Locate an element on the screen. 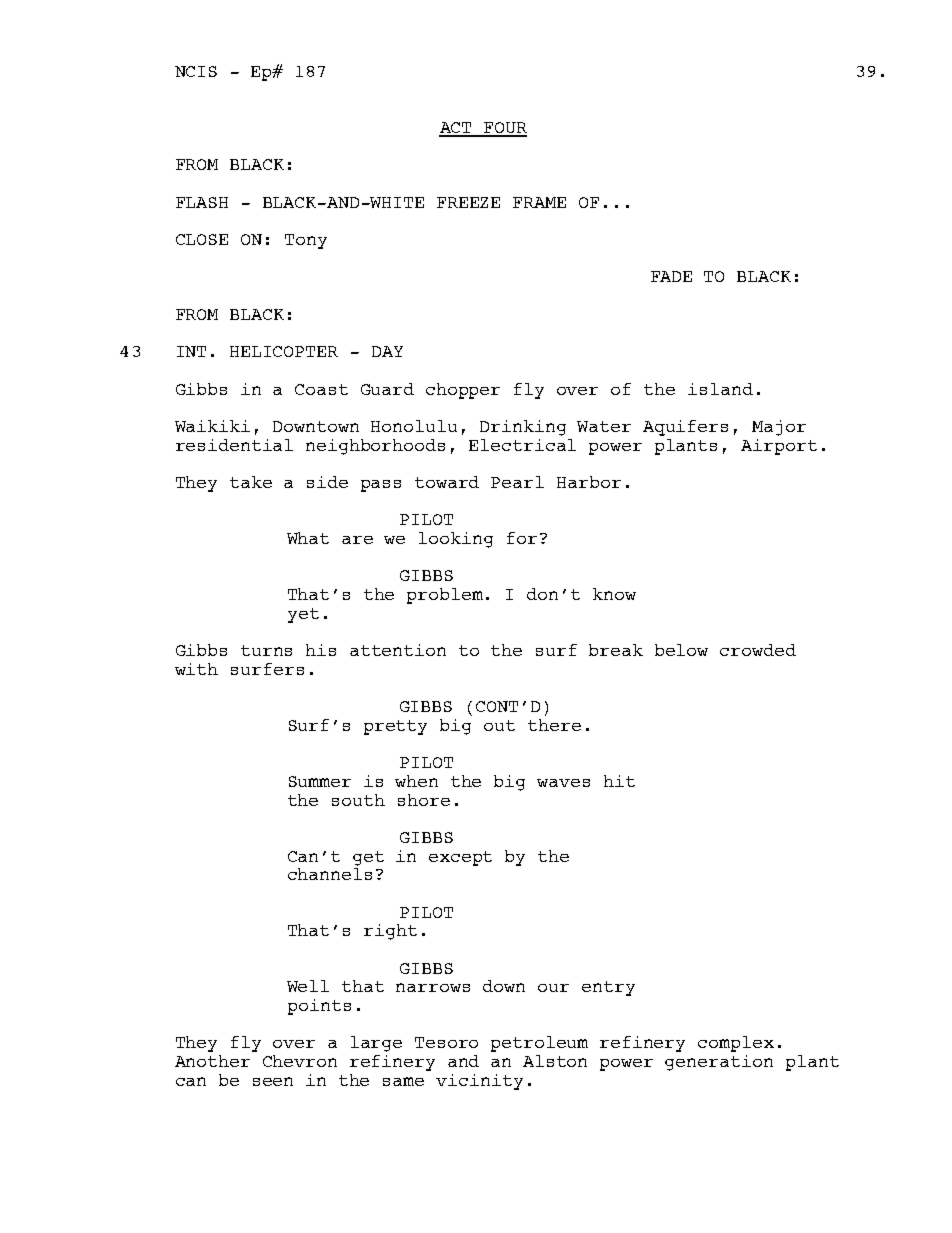 The height and width of the screenshot is (1233, 952). Drinking is located at coordinates (523, 428).
